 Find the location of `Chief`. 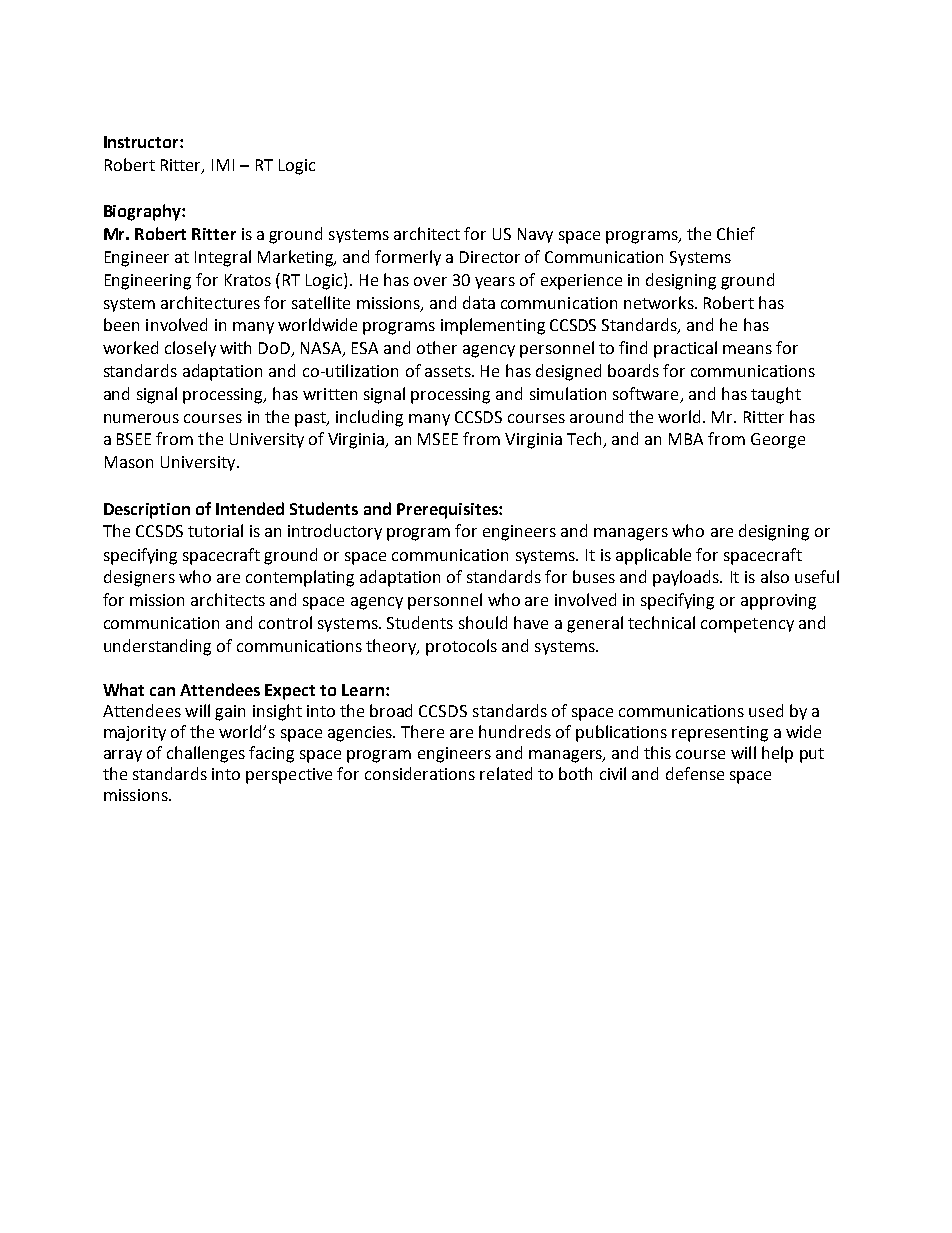

Chief is located at coordinates (736, 233).
